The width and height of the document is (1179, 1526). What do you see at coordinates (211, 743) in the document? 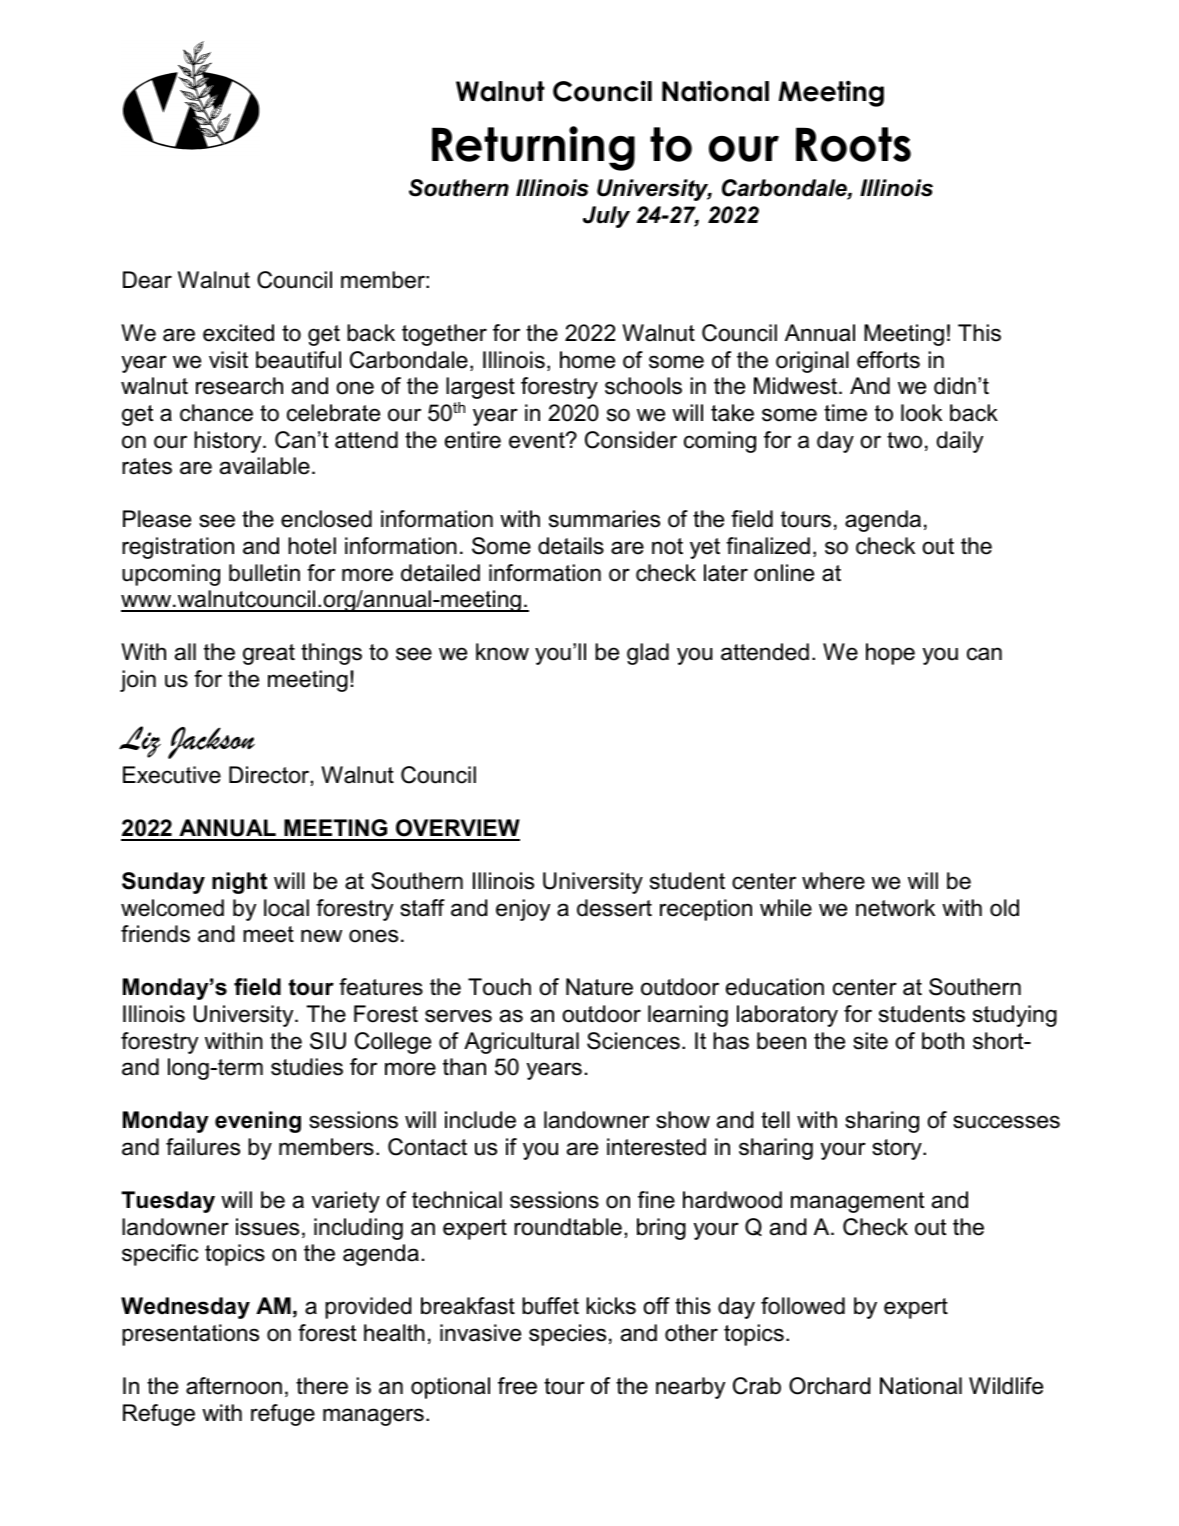
I see `Jackson` at bounding box center [211, 743].
